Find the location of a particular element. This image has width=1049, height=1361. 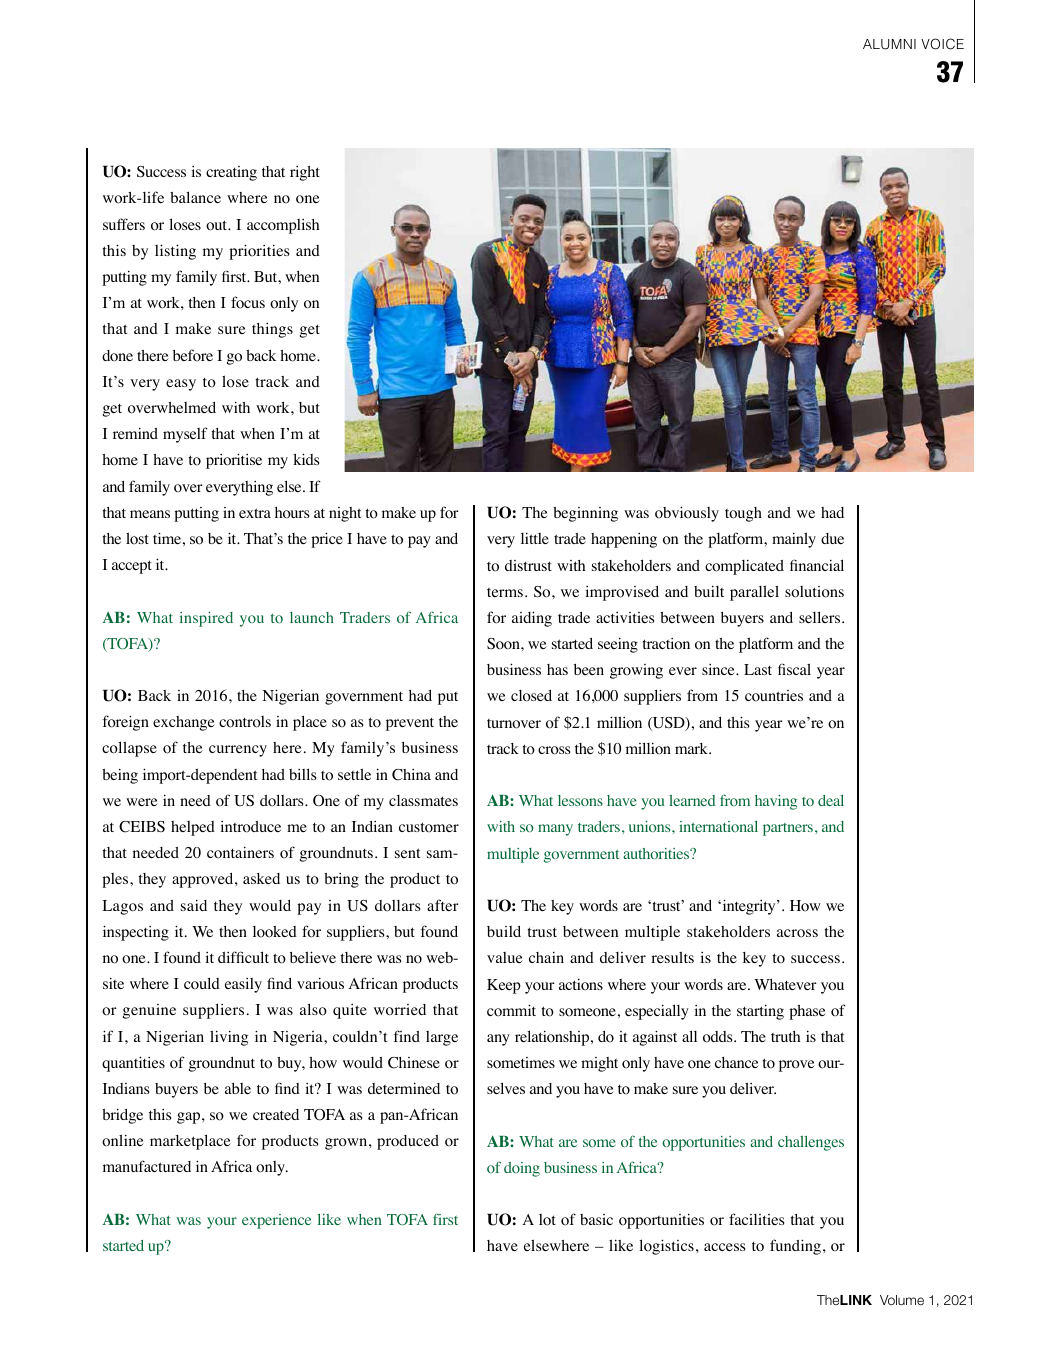

difficult is located at coordinates (243, 957).
